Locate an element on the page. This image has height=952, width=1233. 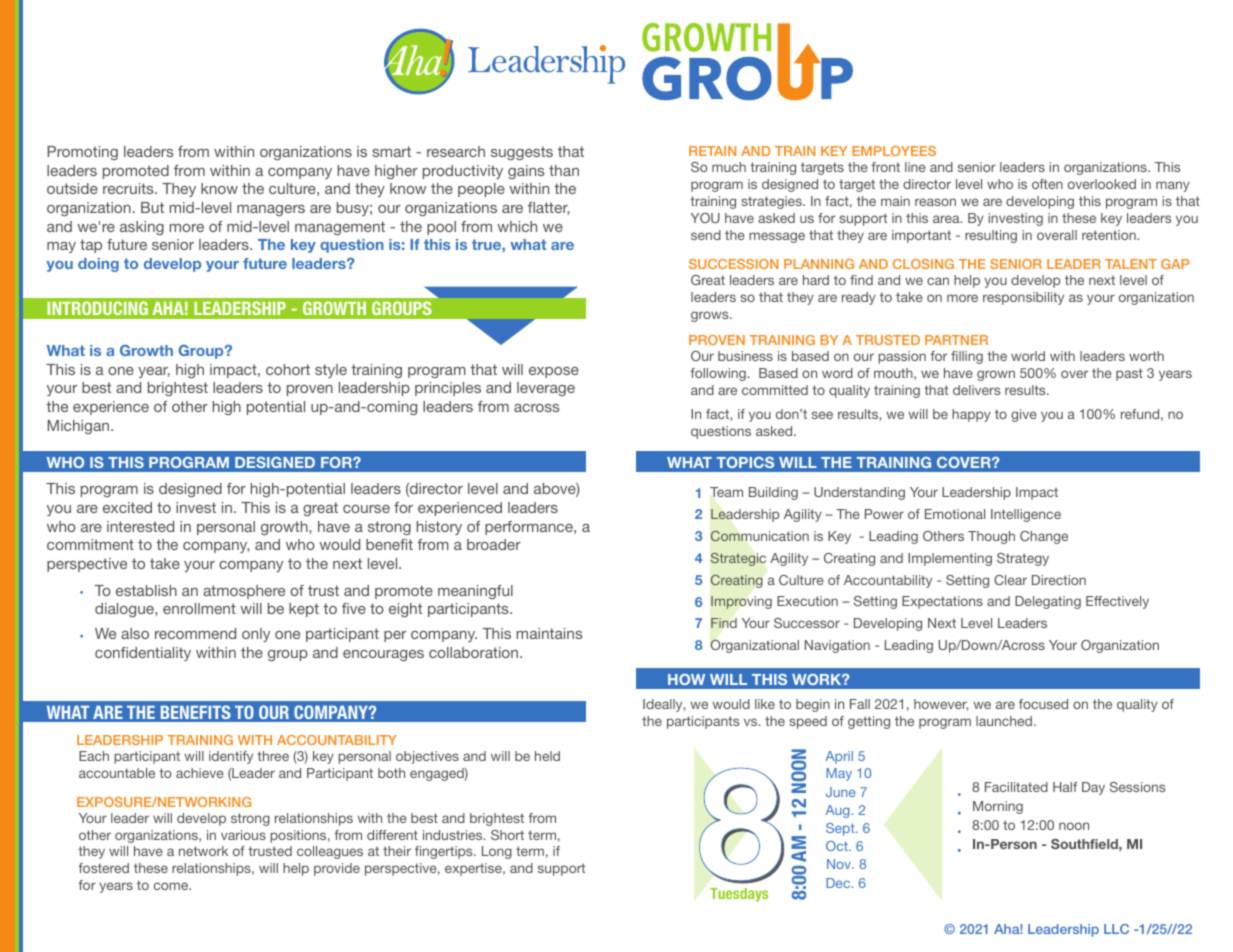
launched is located at coordinates (1005, 721).
